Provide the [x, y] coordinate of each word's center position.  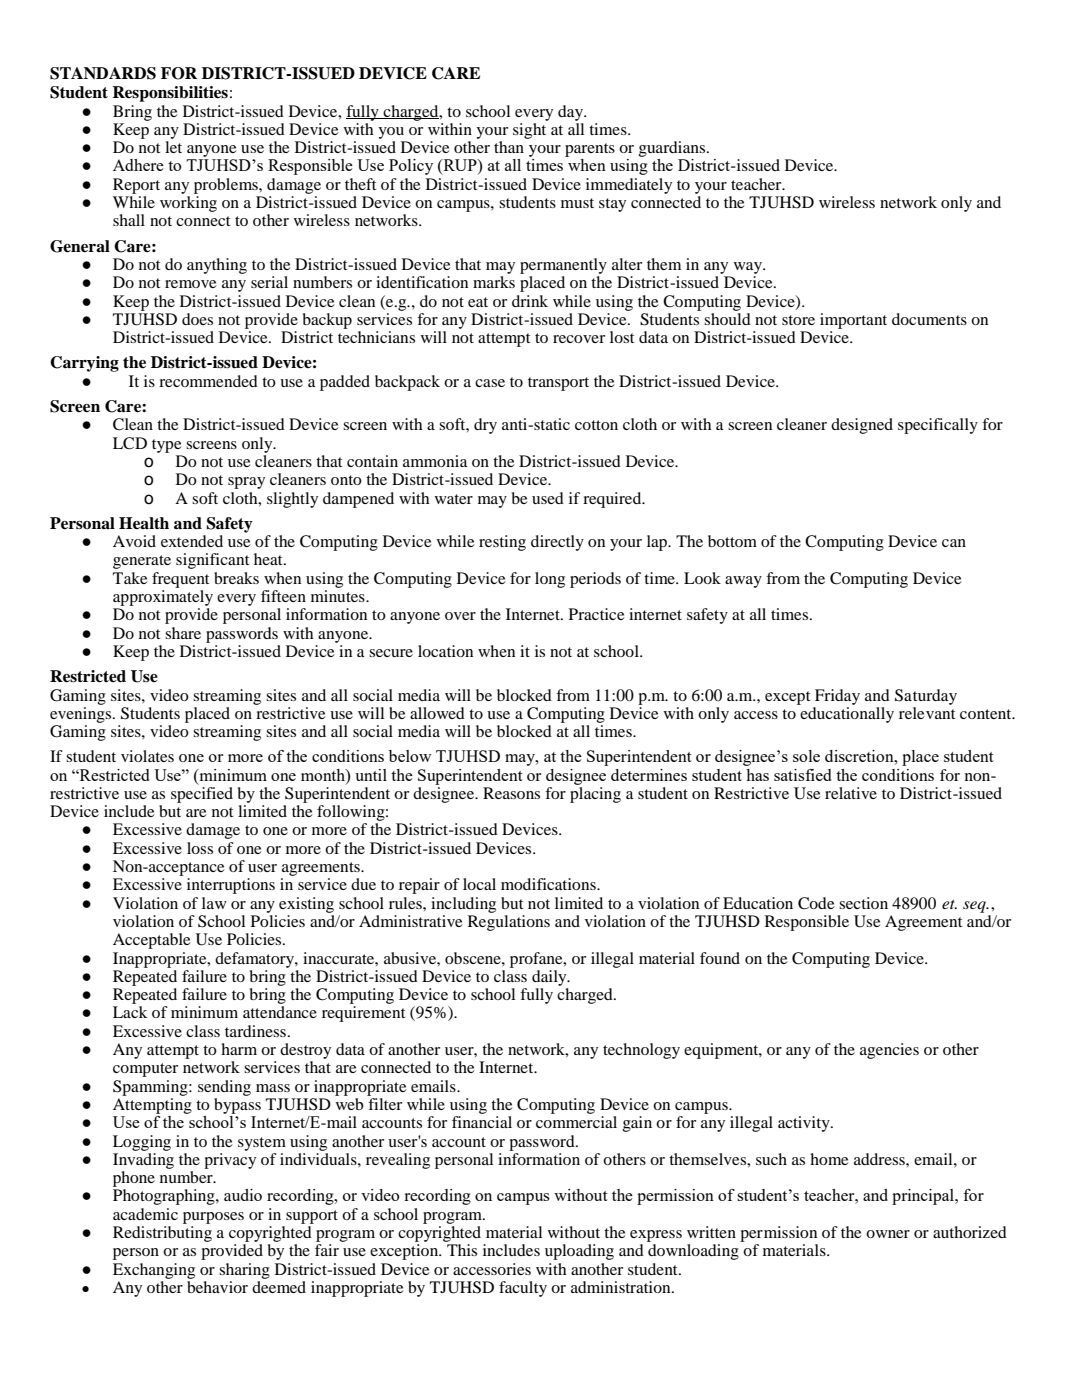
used [548, 498]
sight [529, 131]
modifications [549, 884]
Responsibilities [170, 94]
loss [200, 848]
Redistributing [162, 1234]
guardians [673, 150]
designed [862, 426]
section [863, 903]
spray [246, 483]
